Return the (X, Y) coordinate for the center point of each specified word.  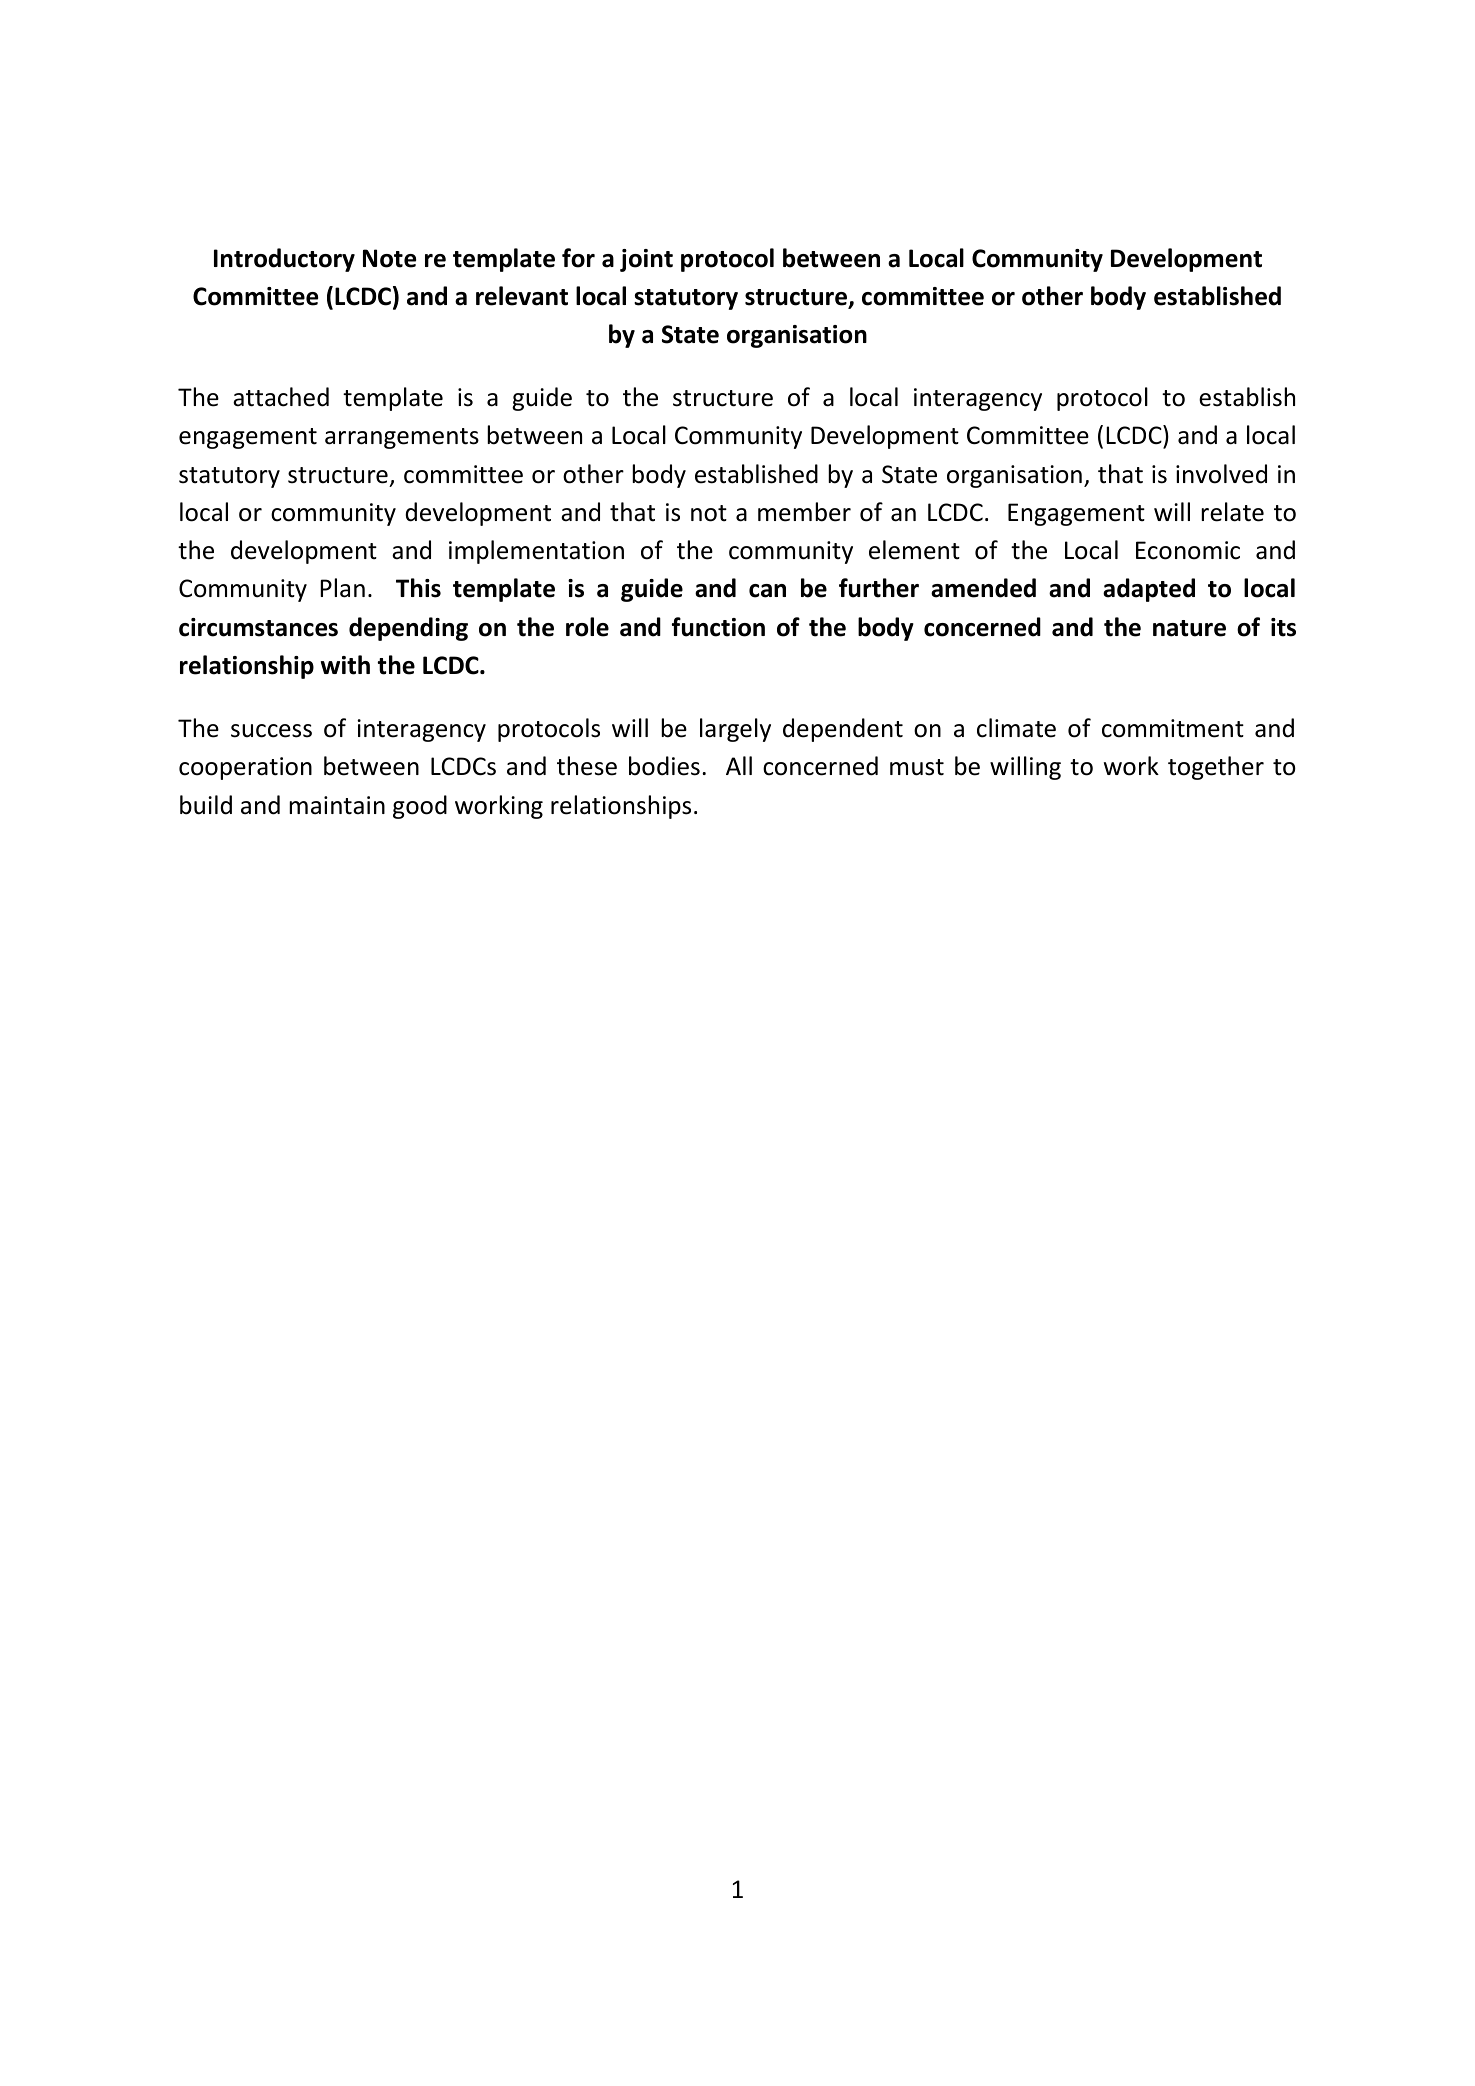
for (578, 258)
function (718, 627)
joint (646, 260)
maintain (337, 805)
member (804, 512)
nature (1189, 628)
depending (408, 629)
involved (1221, 474)
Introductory (284, 260)
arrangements (402, 438)
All (739, 765)
